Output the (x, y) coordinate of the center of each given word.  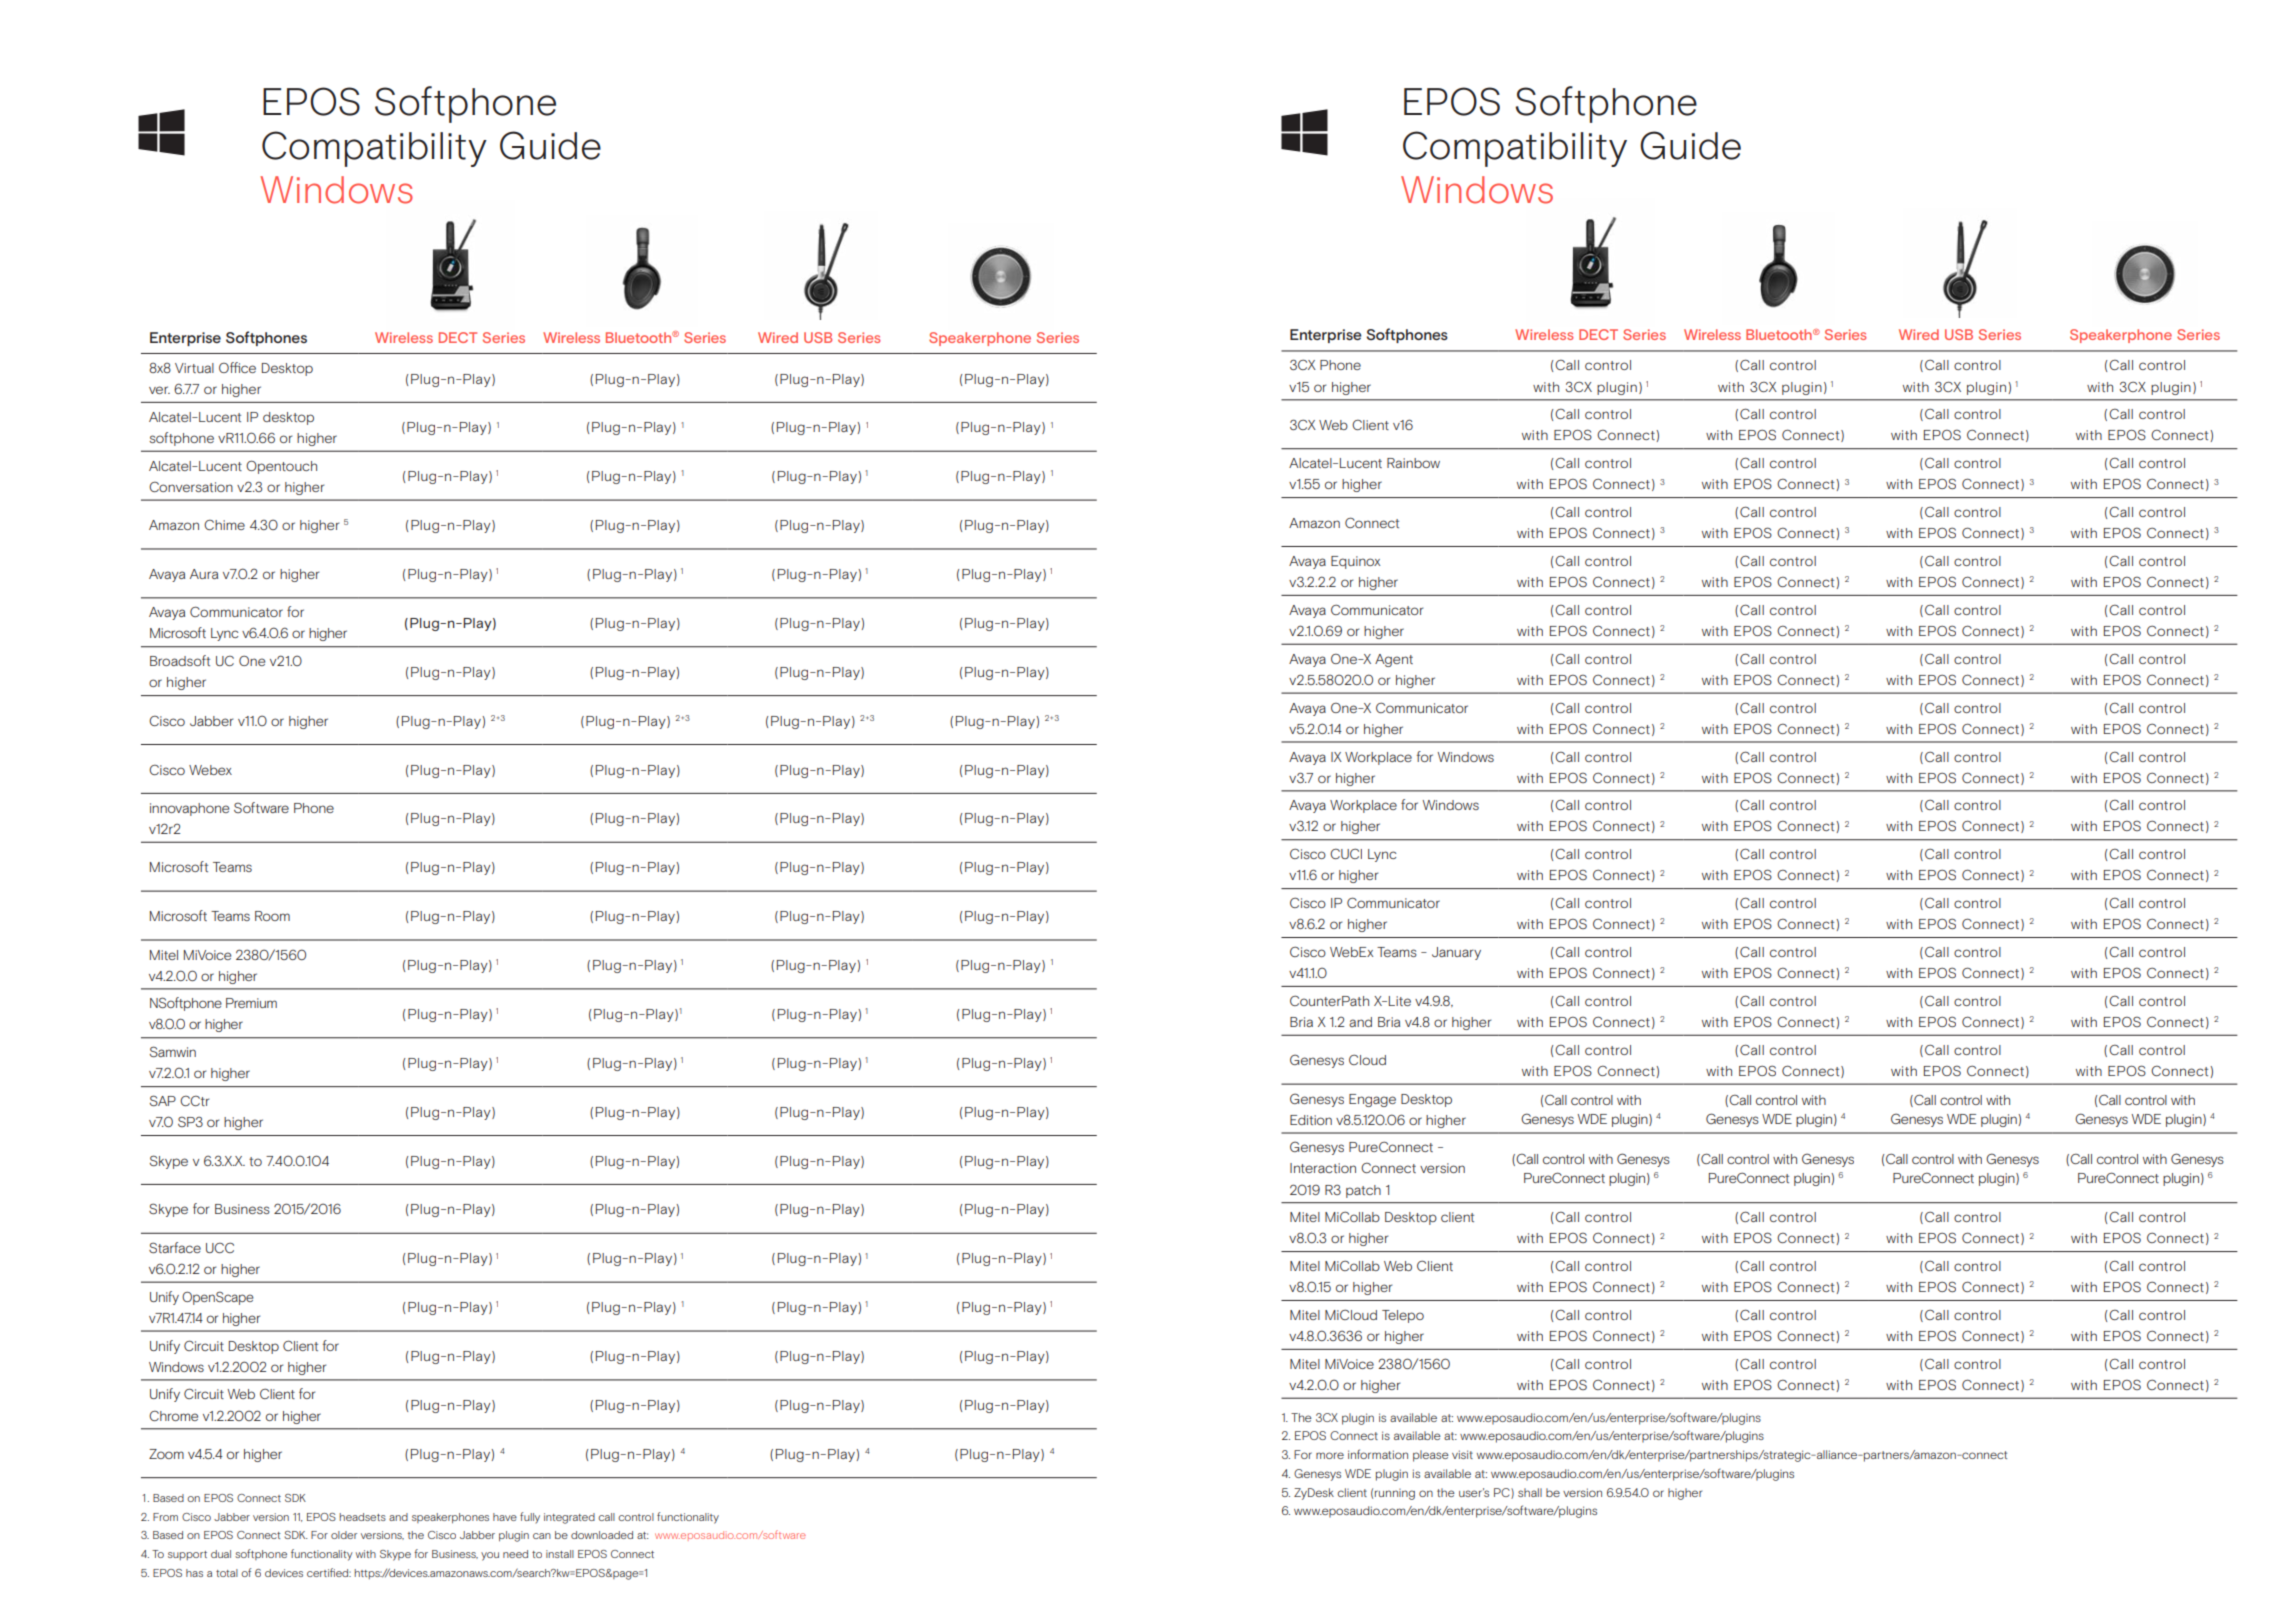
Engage (1372, 1100)
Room (272, 916)
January (1456, 953)
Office (237, 367)
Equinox (1355, 562)
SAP (163, 1100)
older (344, 1535)
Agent (1394, 660)
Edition (1311, 1120)
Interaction (1323, 1168)
